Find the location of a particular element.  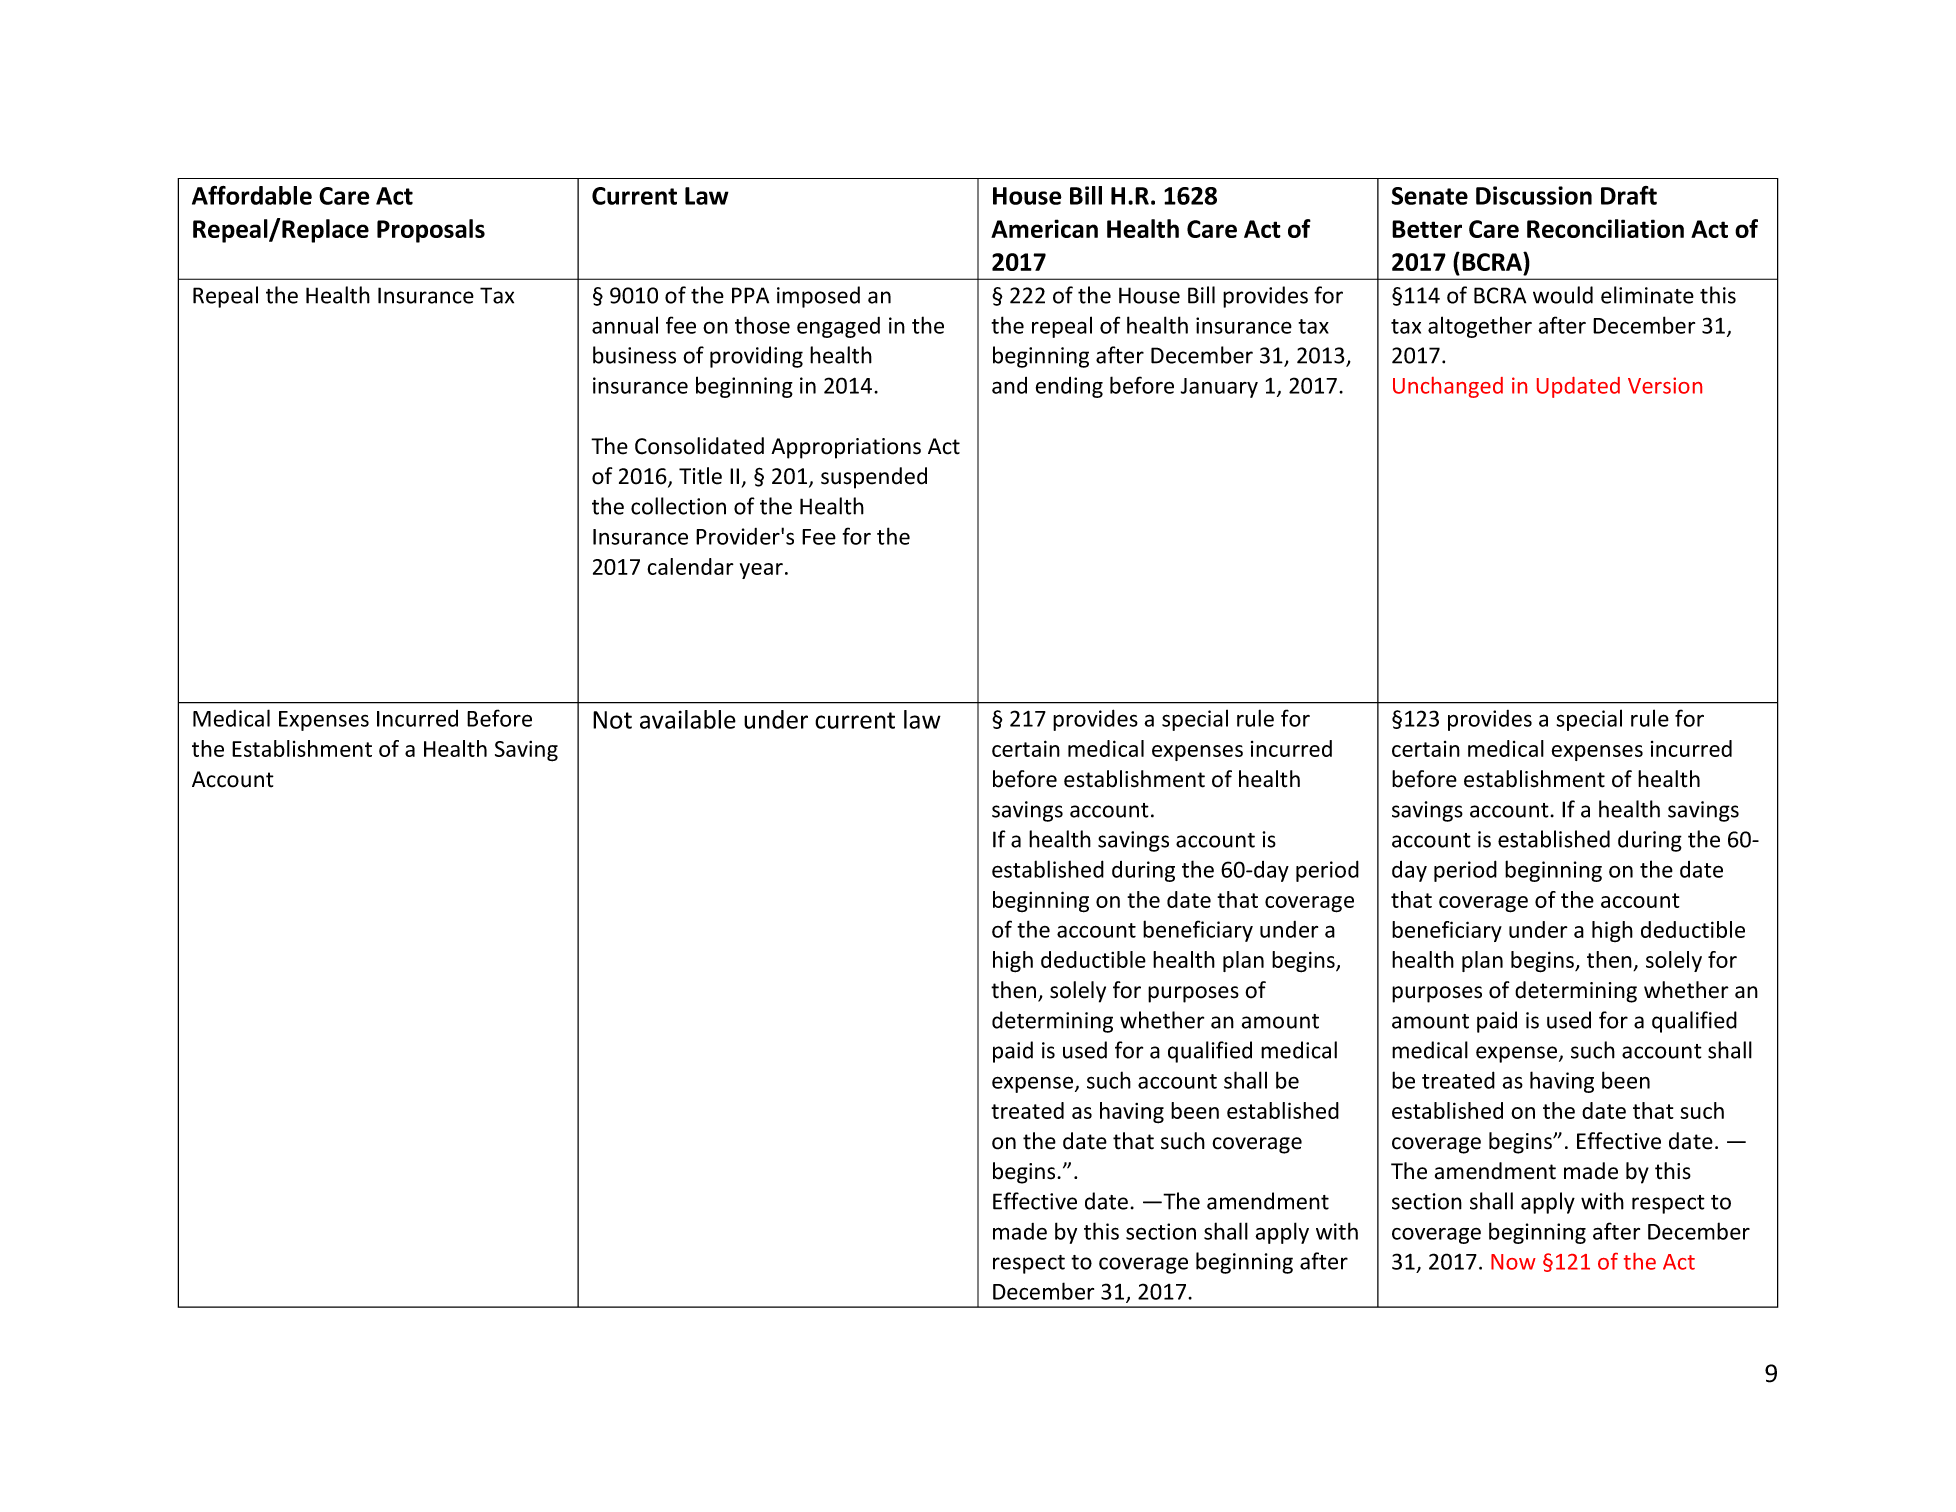

American is located at coordinates (1044, 228).
